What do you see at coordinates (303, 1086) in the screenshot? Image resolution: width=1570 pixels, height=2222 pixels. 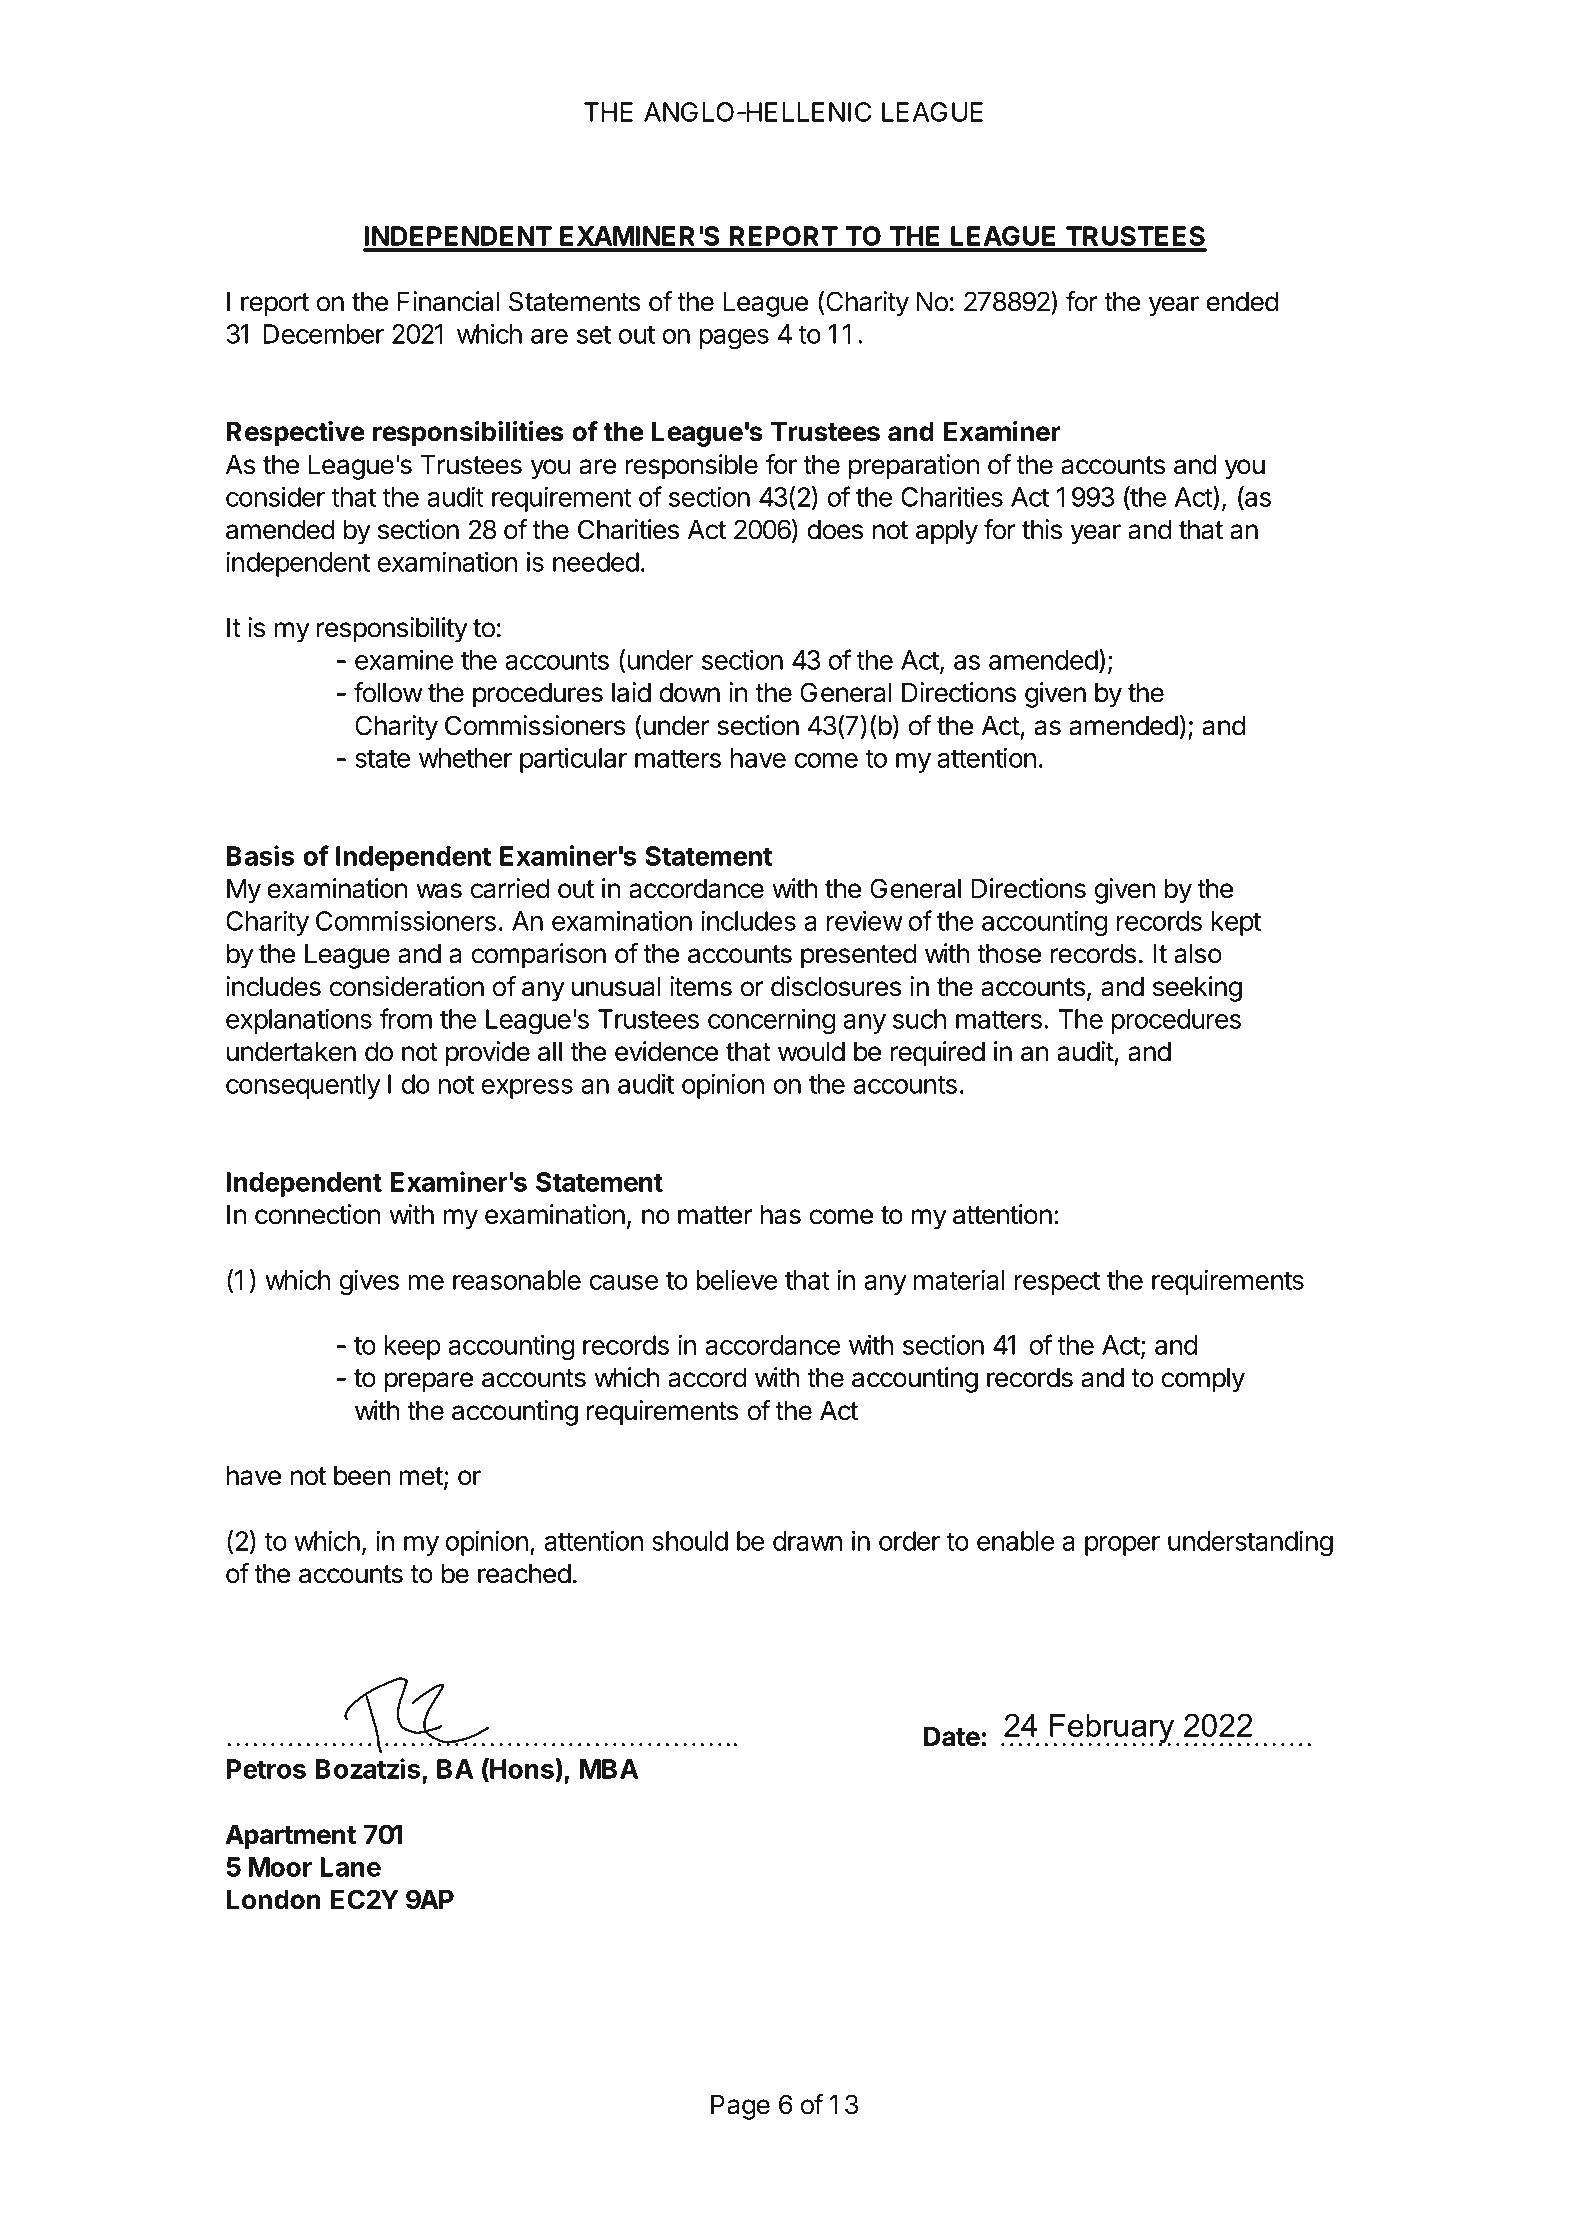 I see `consequently` at bounding box center [303, 1086].
